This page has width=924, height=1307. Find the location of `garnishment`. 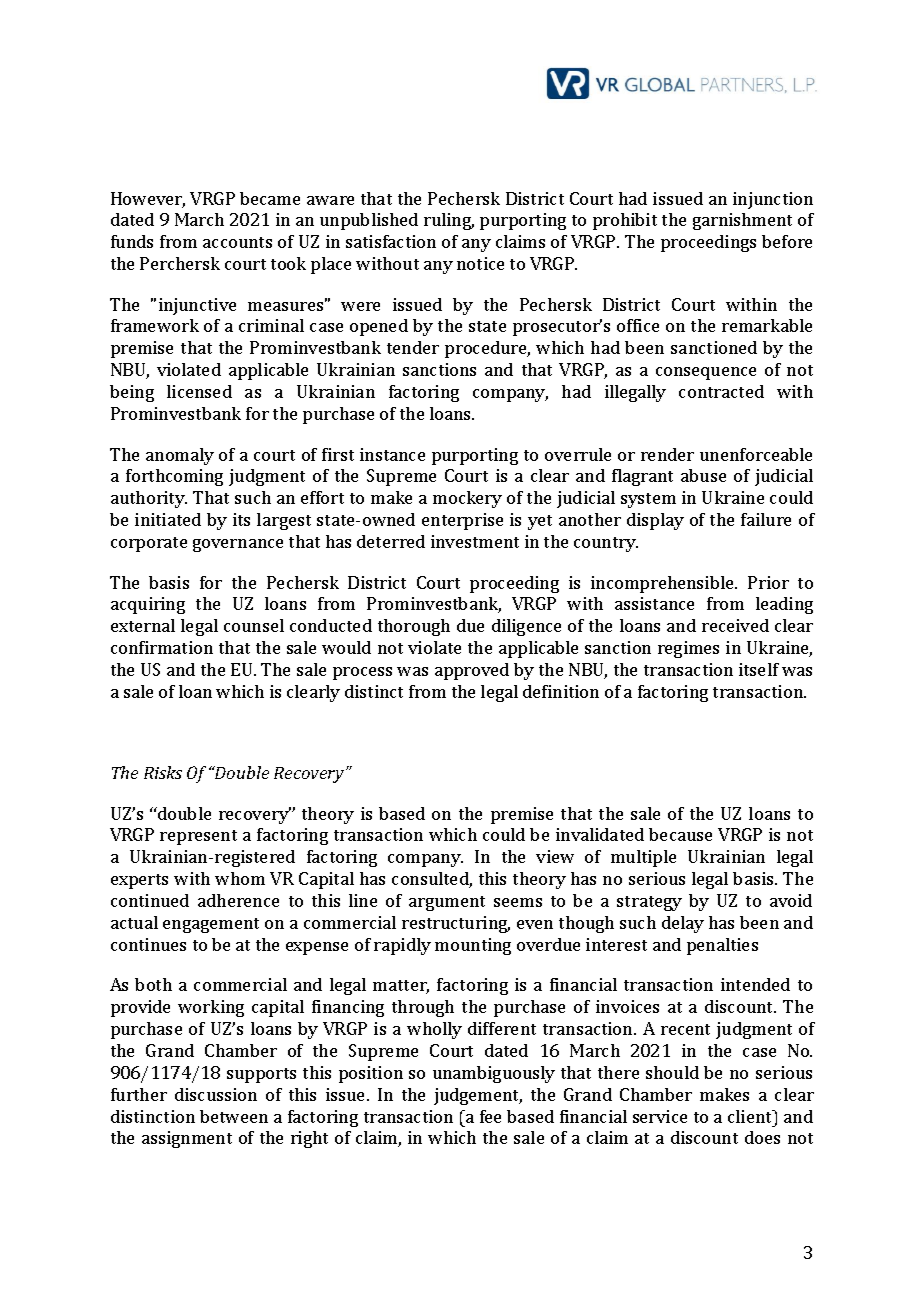

garnishment is located at coordinates (742, 221).
